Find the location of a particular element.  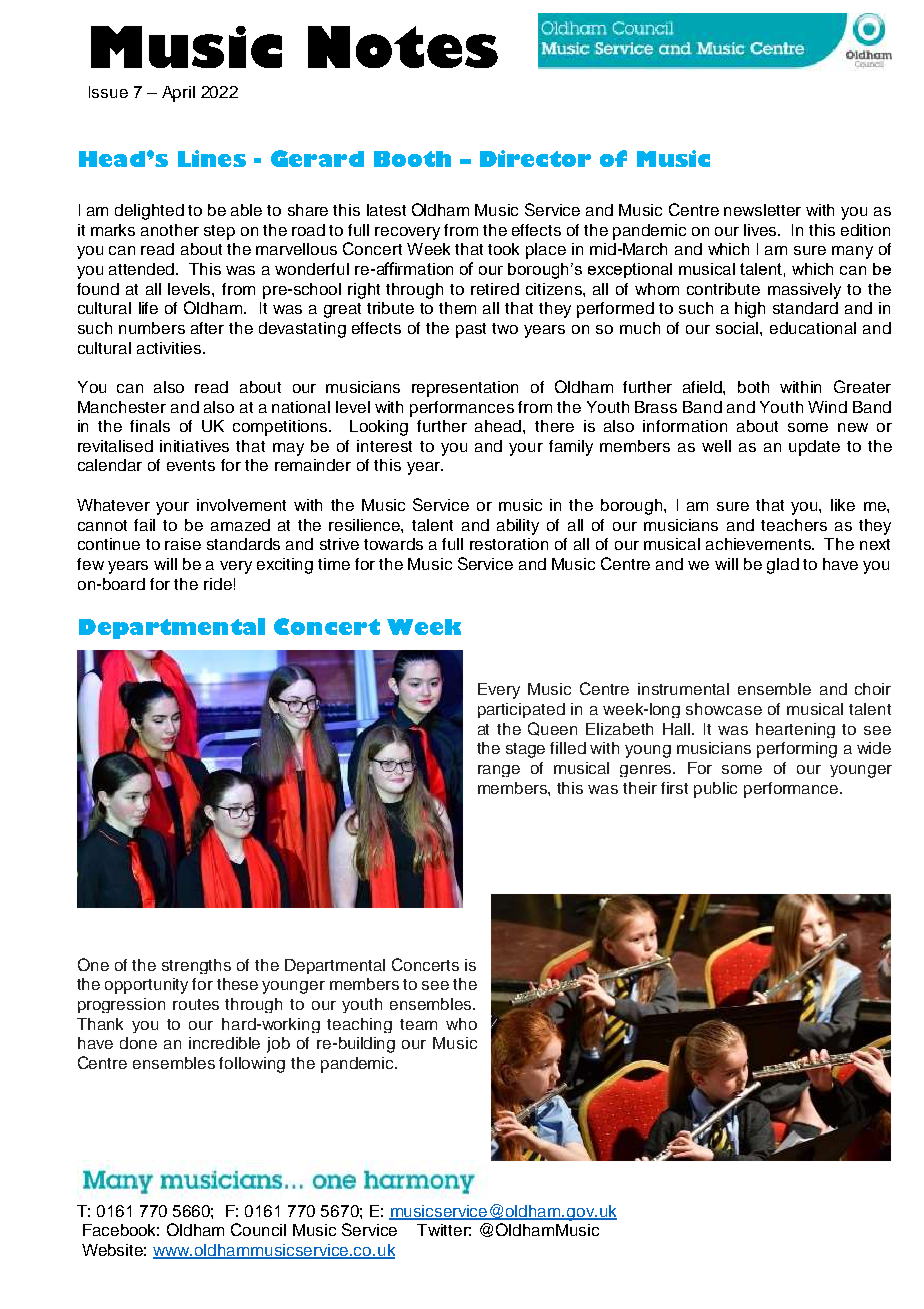

life is located at coordinates (148, 308).
